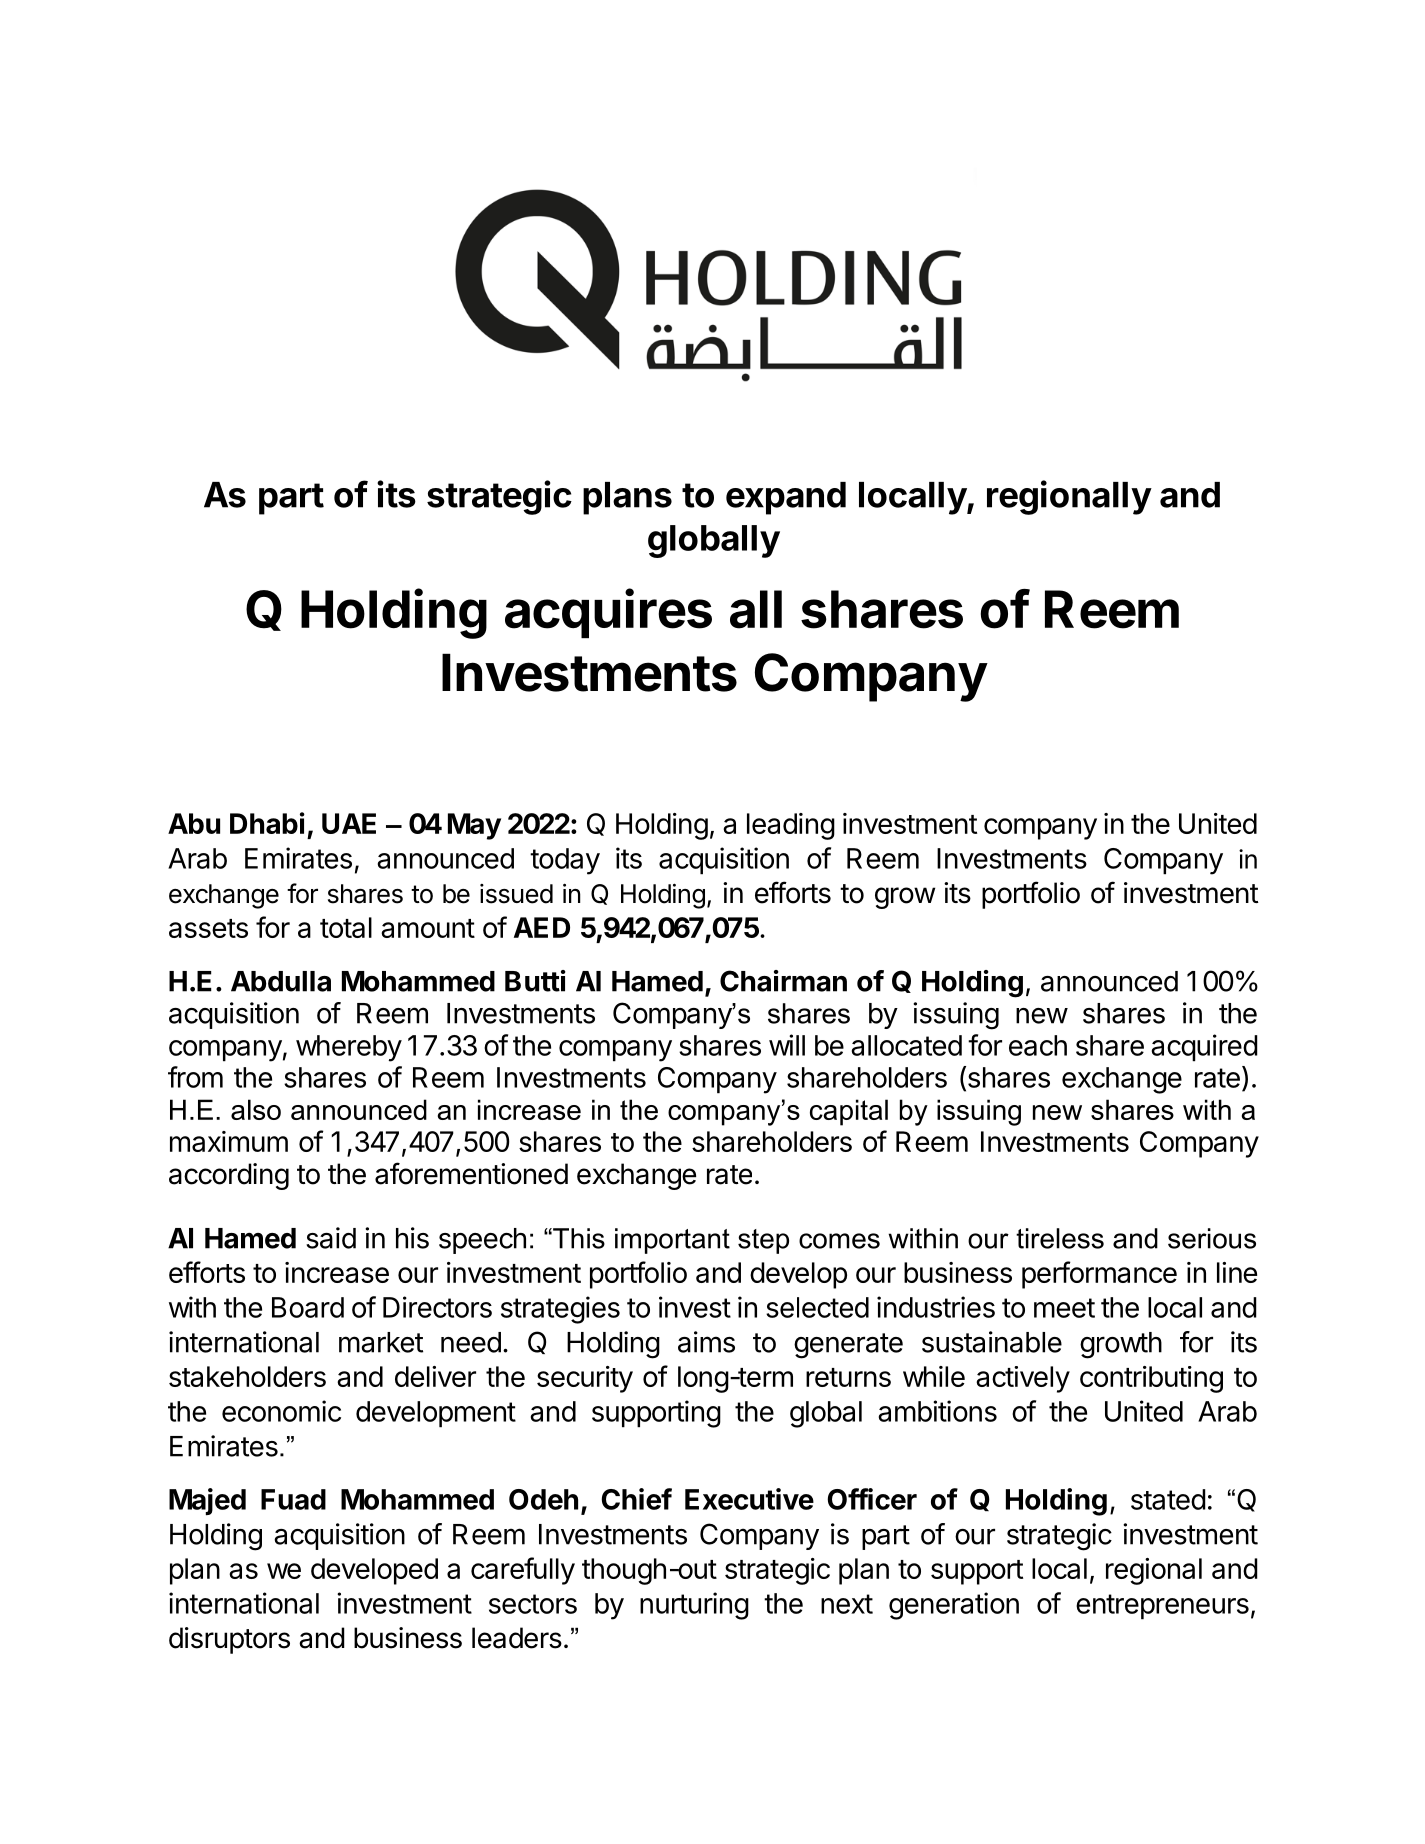 The height and width of the screenshot is (1844, 1425). What do you see at coordinates (786, 498) in the screenshot?
I see `expand` at bounding box center [786, 498].
